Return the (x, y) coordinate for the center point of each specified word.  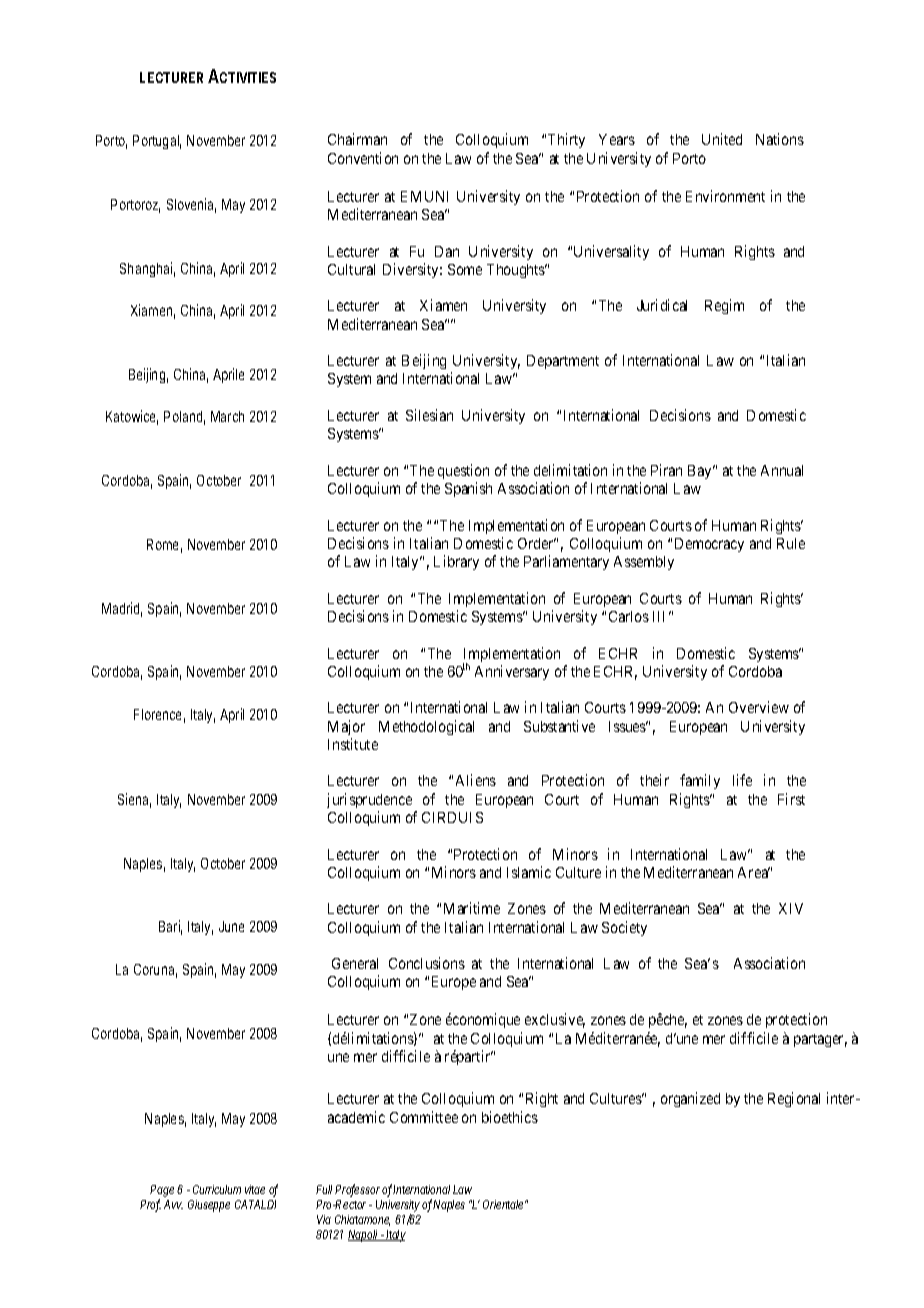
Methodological (426, 727)
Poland (184, 418)
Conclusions (427, 963)
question (463, 471)
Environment (725, 196)
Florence (159, 716)
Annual (782, 470)
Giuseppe (209, 1206)
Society (624, 928)
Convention (363, 158)
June (231, 926)
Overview (759, 707)
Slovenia (191, 205)
